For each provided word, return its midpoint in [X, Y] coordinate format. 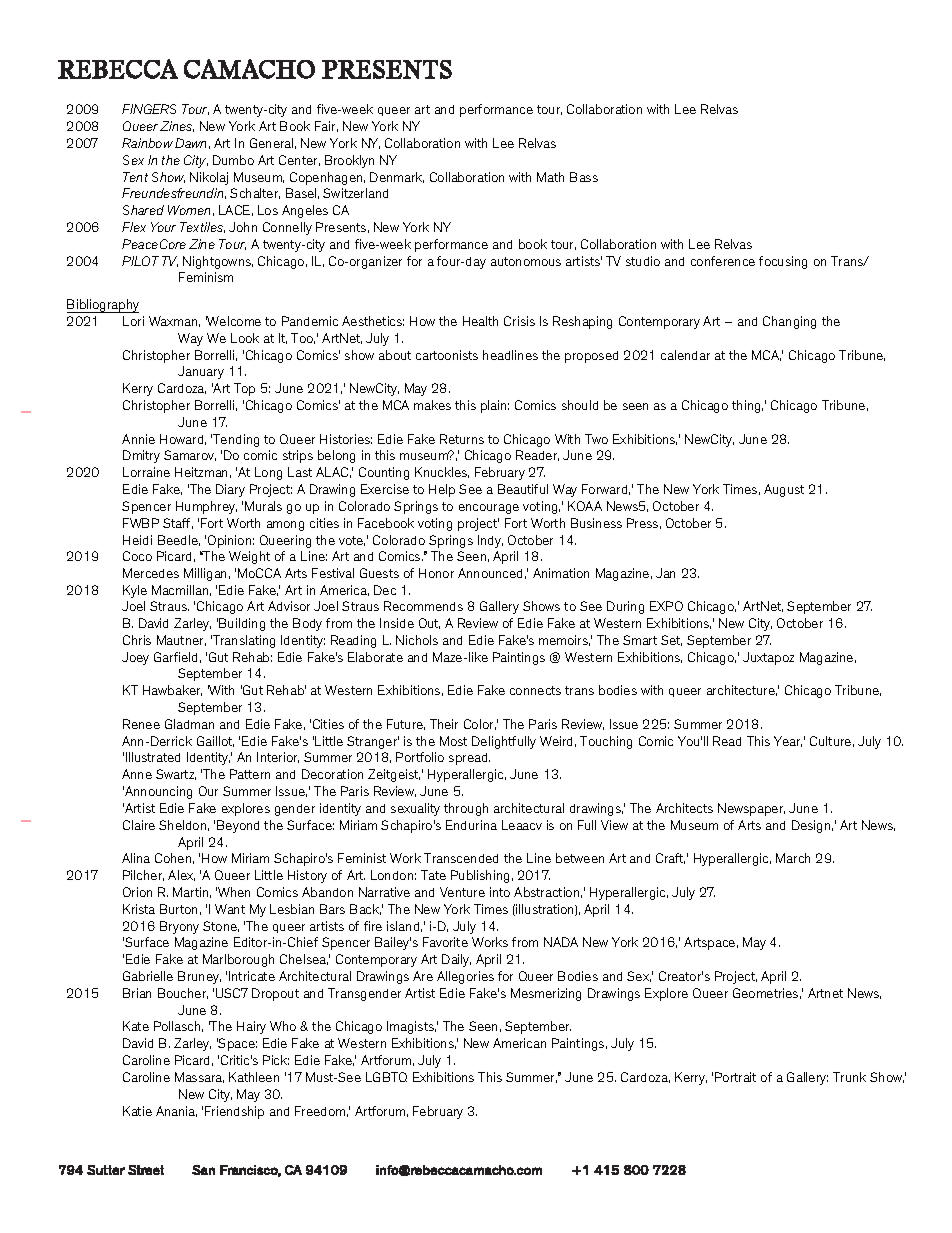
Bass [584, 177]
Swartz [176, 774]
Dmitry [141, 456]
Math [550, 177]
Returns [462, 439]
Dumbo [233, 160]
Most [453, 741]
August [784, 490]
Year [788, 741]
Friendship [234, 1112]
